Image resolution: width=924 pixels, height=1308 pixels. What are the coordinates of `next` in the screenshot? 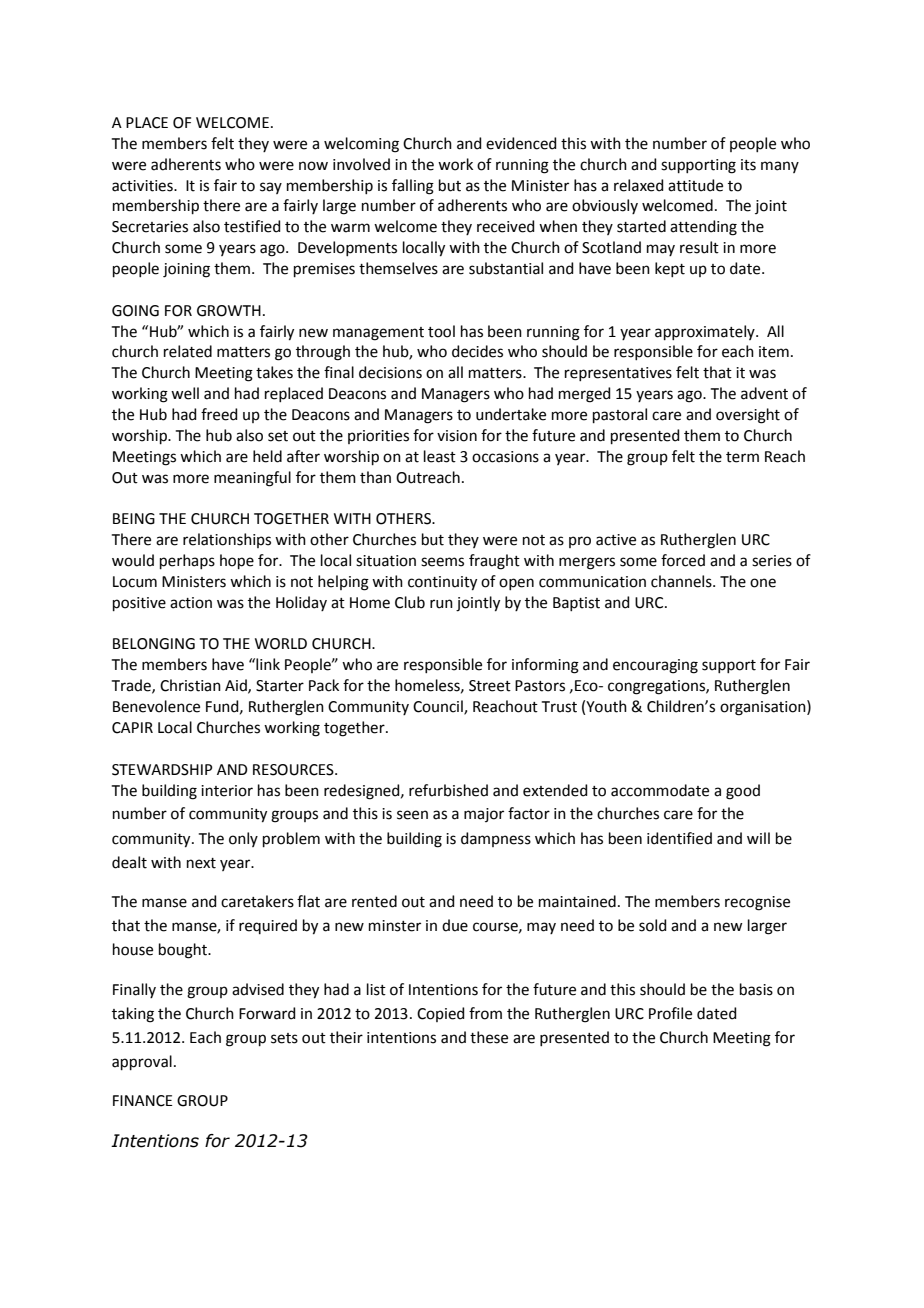 It's located at (201, 863).
